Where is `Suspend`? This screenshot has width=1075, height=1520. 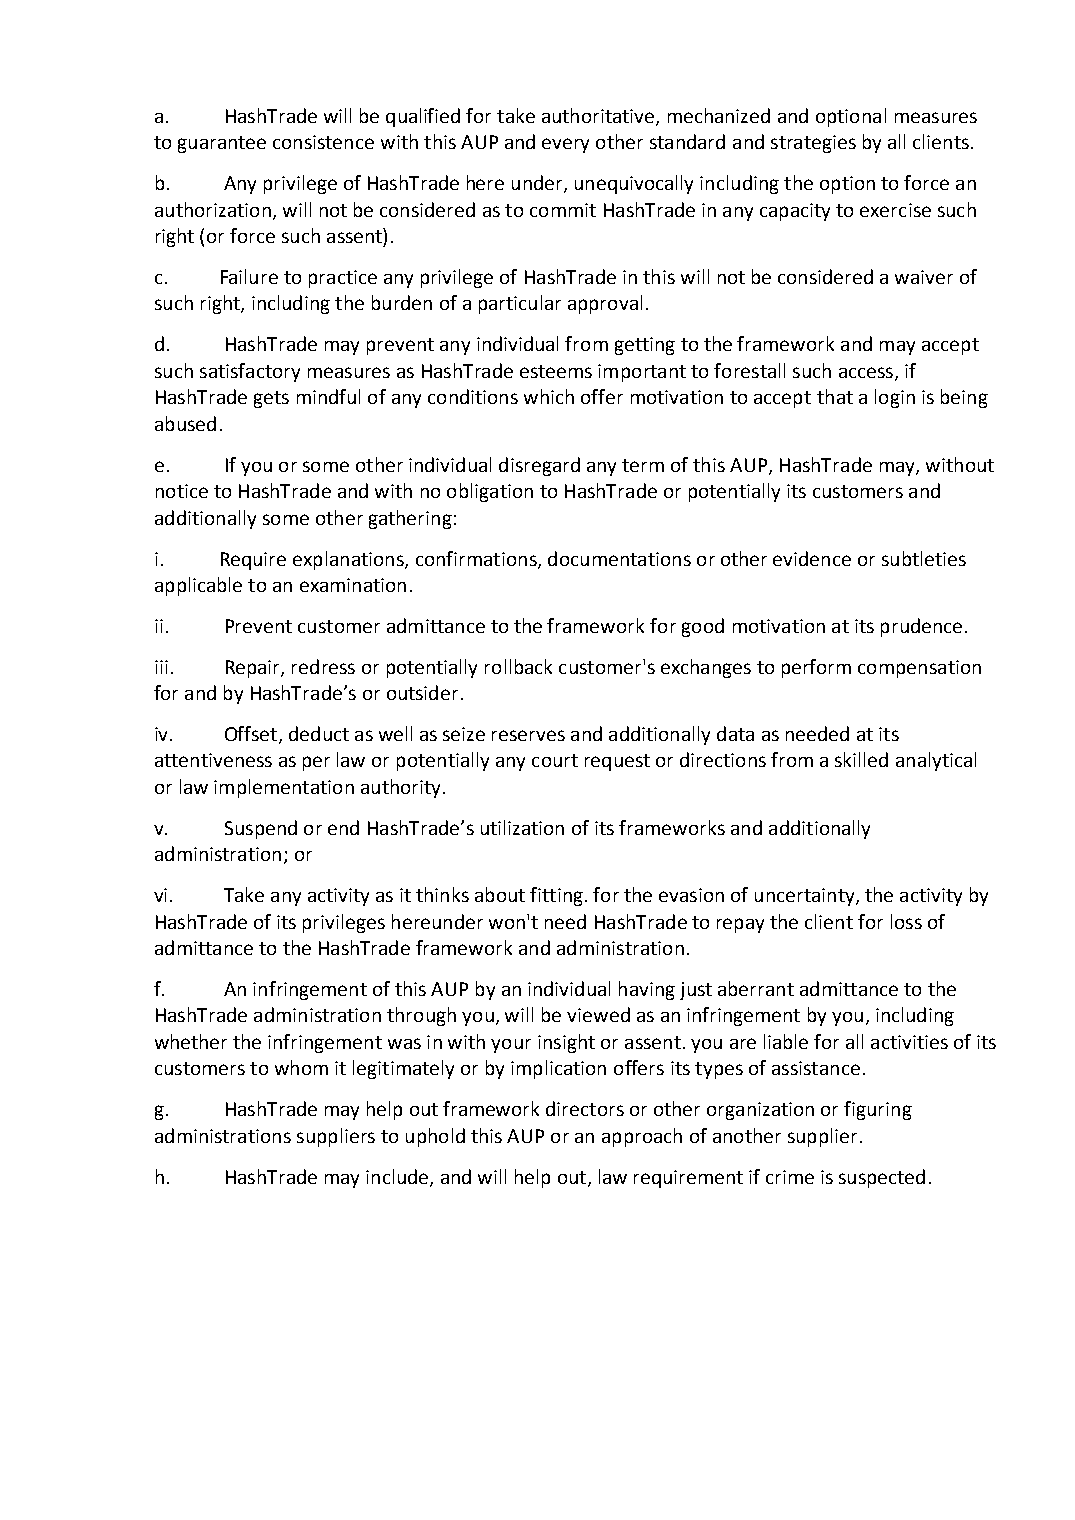
Suspend is located at coordinates (261, 829).
